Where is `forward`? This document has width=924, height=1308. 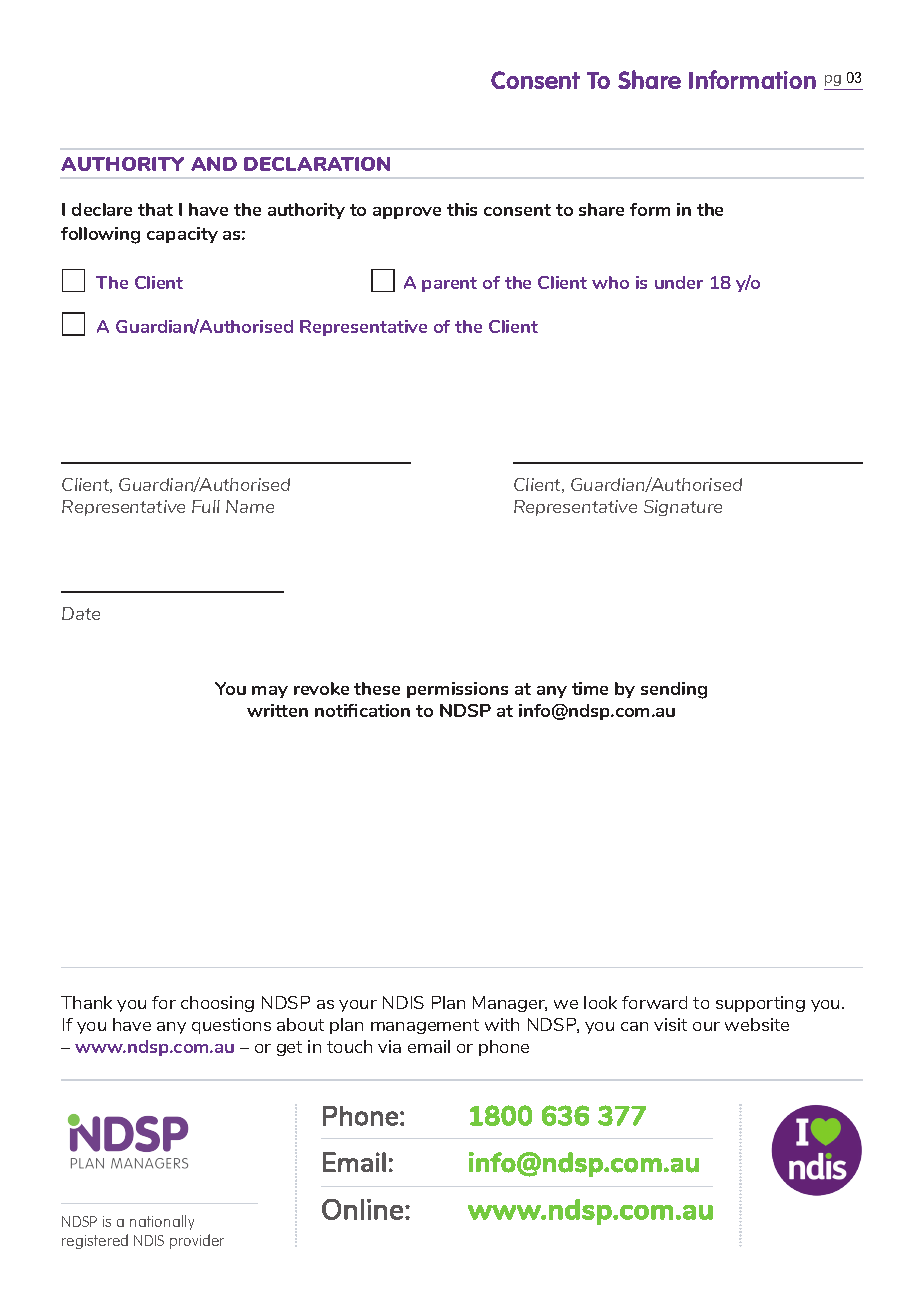 forward is located at coordinates (654, 1002).
